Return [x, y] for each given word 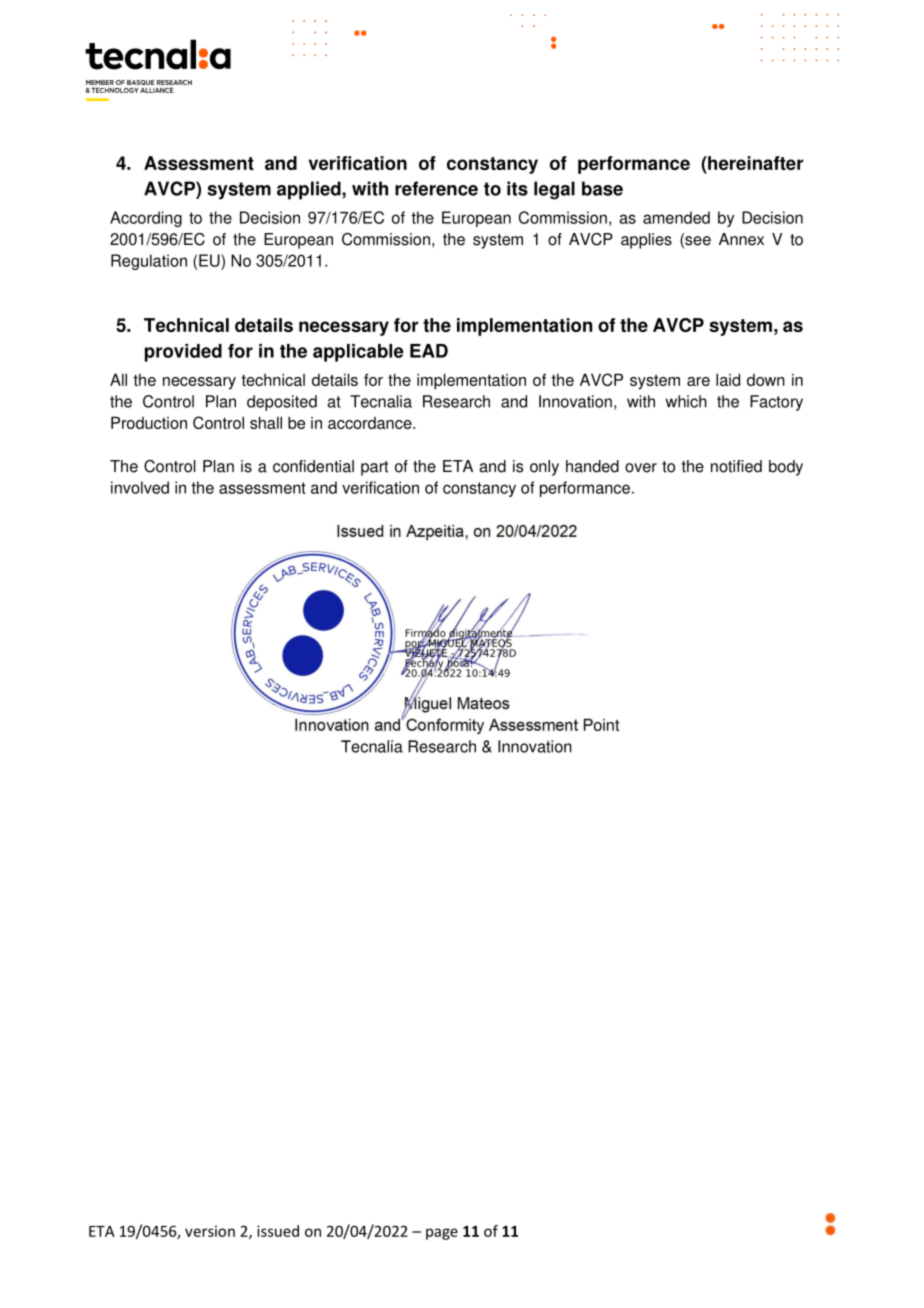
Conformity [444, 725]
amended [676, 217]
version [210, 1231]
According [146, 219]
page [442, 1234]
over [641, 468]
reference [436, 188]
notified [736, 466]
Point [601, 724]
